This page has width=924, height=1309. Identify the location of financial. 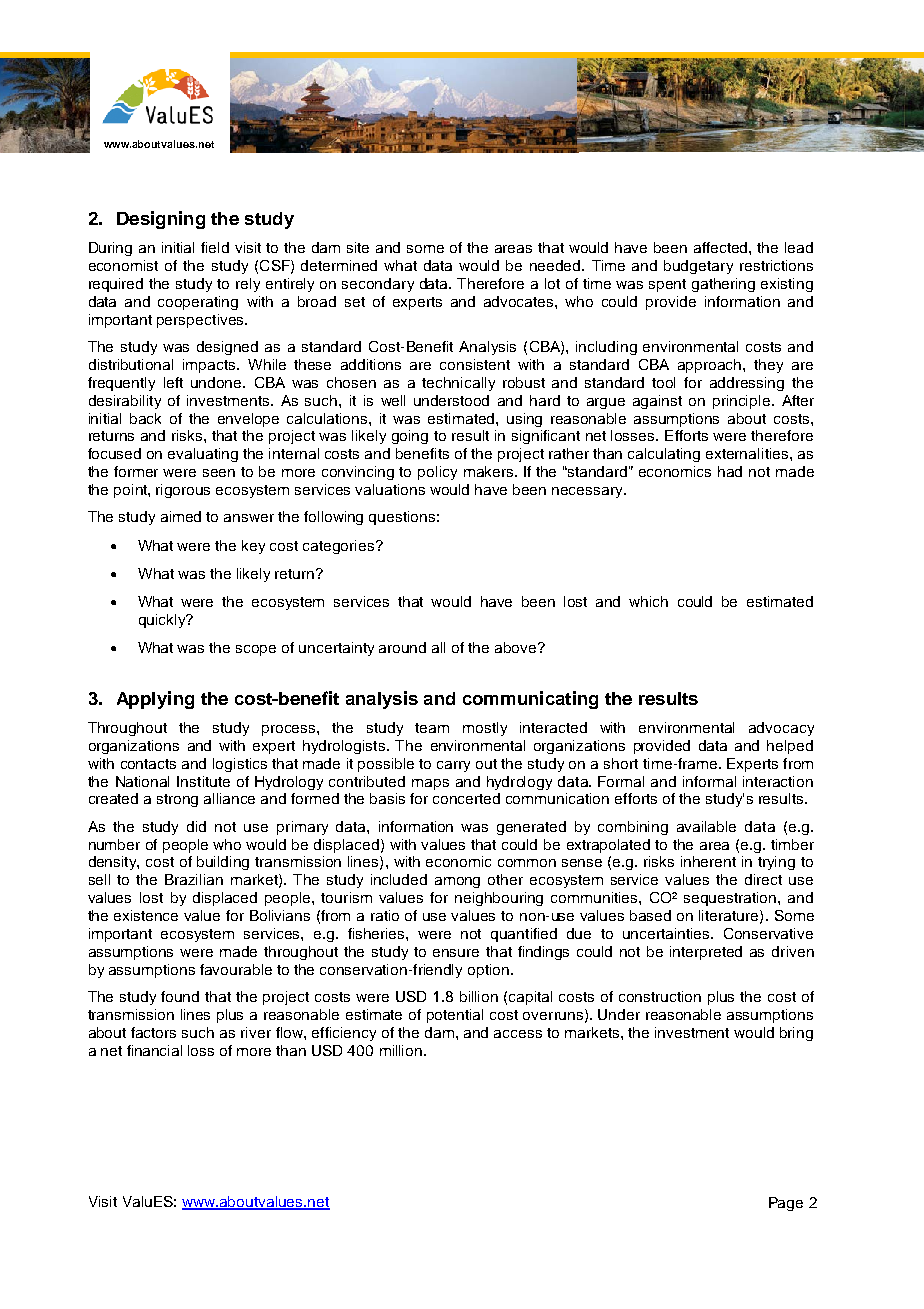
(154, 1050).
